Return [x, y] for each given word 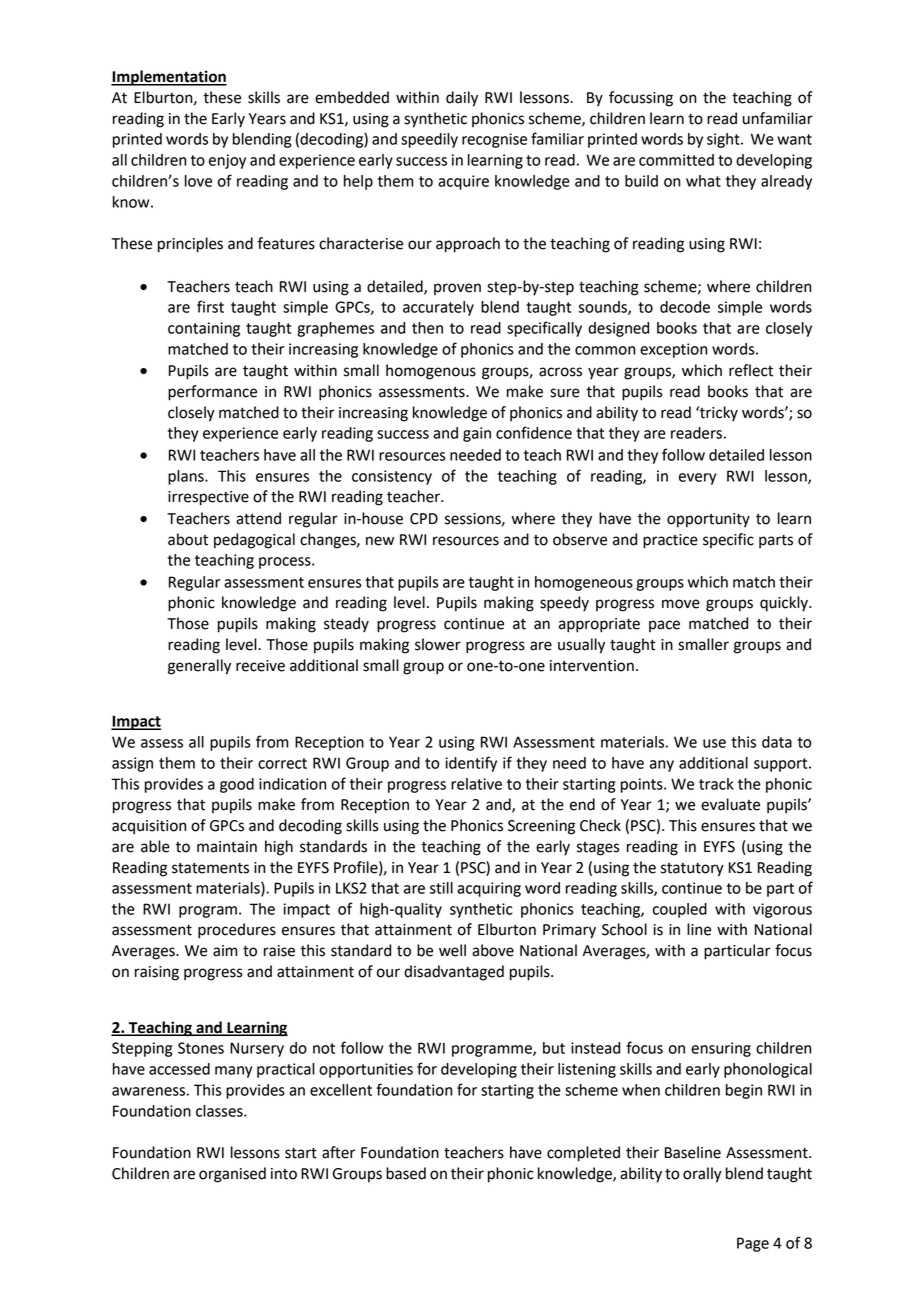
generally [199, 667]
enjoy [227, 161]
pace [664, 626]
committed [676, 160]
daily [462, 99]
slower [438, 644]
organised [232, 1175]
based [406, 1173]
